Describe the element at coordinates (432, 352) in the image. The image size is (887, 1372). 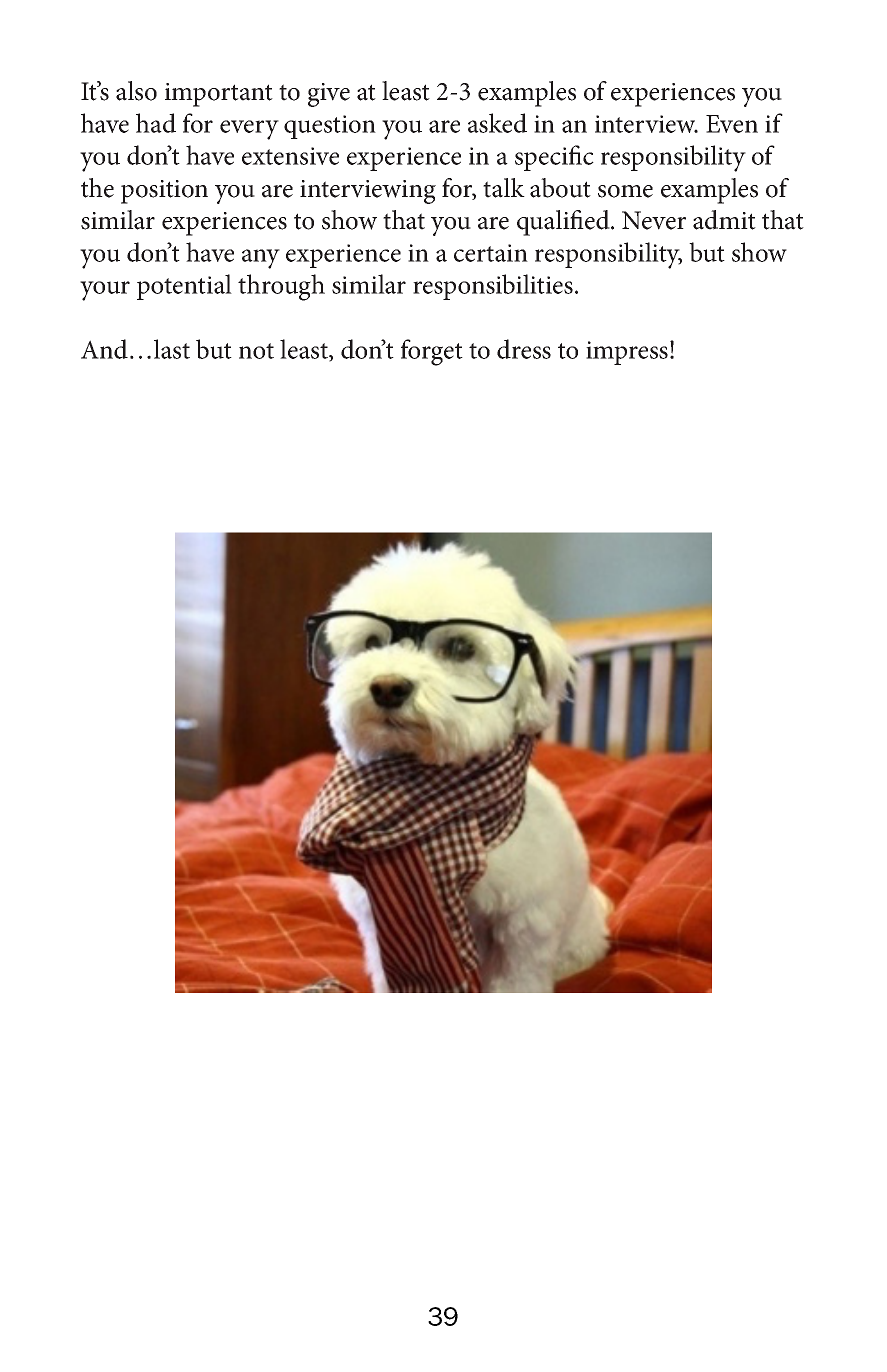
I see `forget` at that location.
